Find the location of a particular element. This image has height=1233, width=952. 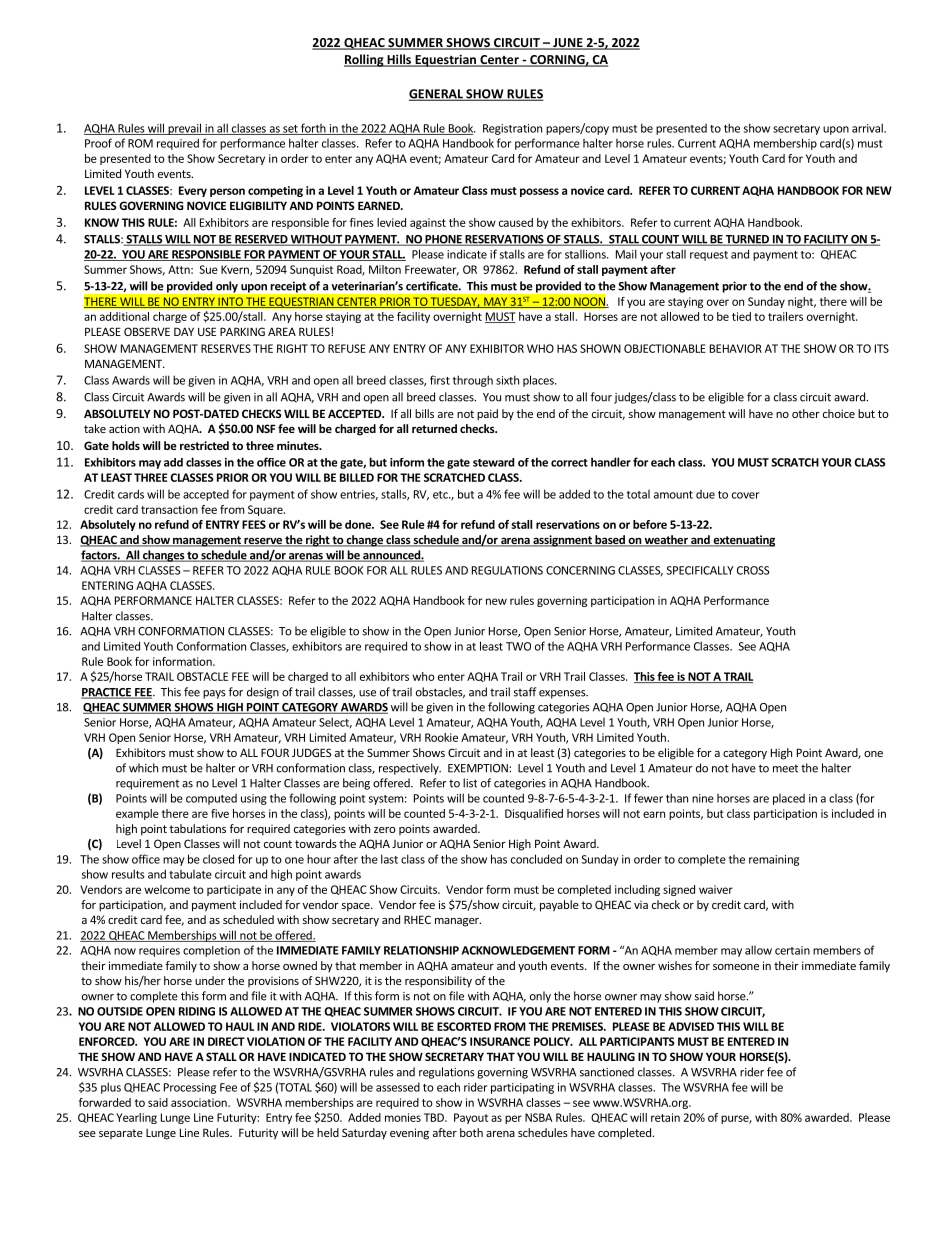

OBSERVE is located at coordinates (147, 331).
